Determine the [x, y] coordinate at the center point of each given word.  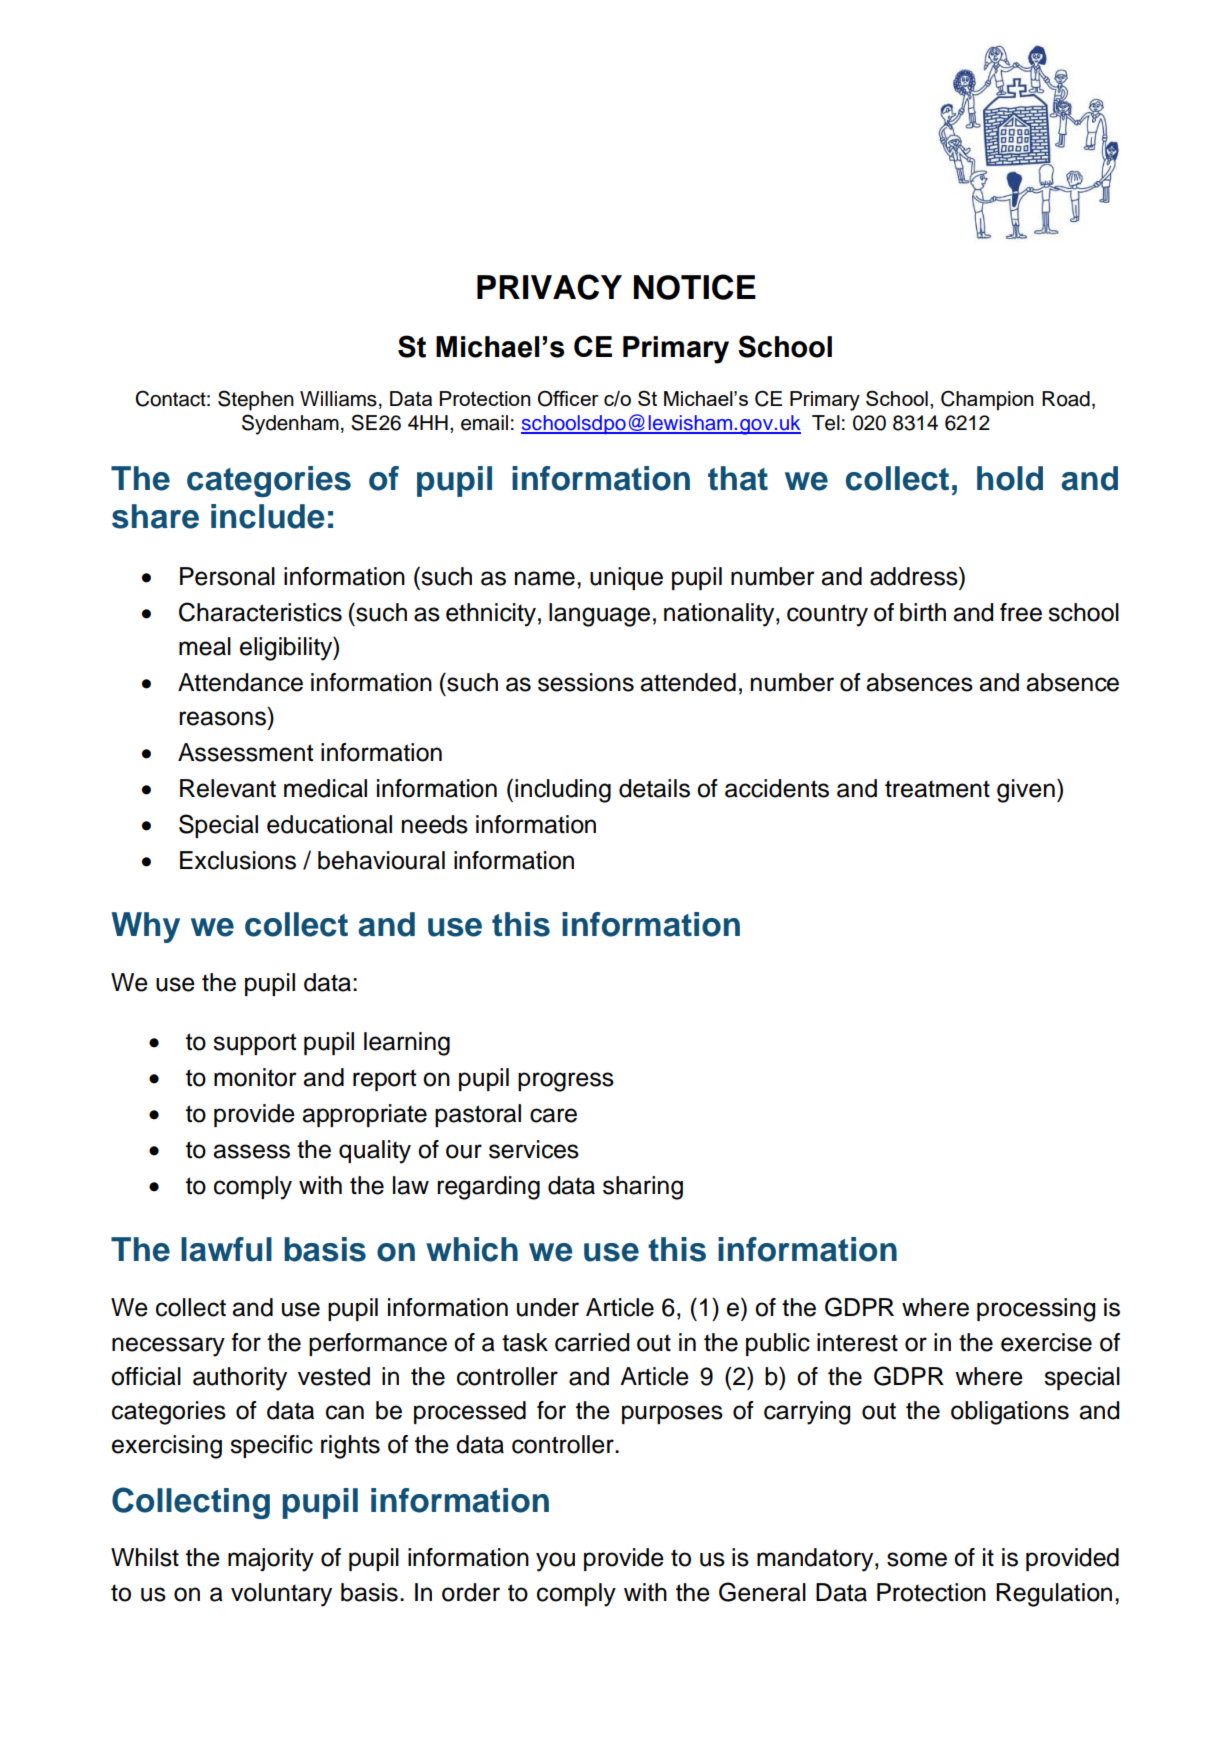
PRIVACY [549, 287]
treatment [937, 789]
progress [566, 1082]
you [555, 1562]
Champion [987, 400]
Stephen [256, 400]
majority [271, 1560]
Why [145, 927]
